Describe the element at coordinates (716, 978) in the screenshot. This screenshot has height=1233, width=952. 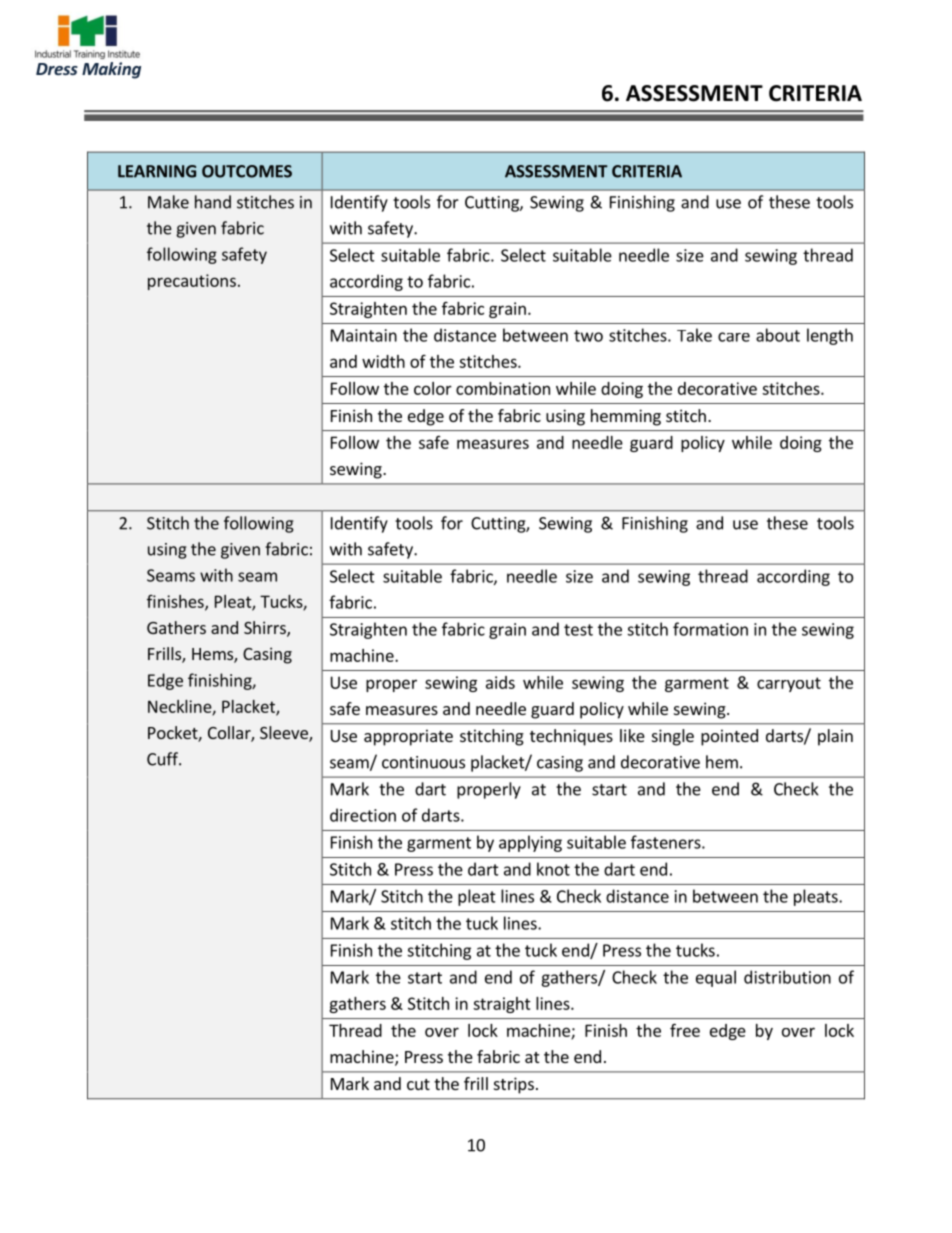
I see `equal` at that location.
